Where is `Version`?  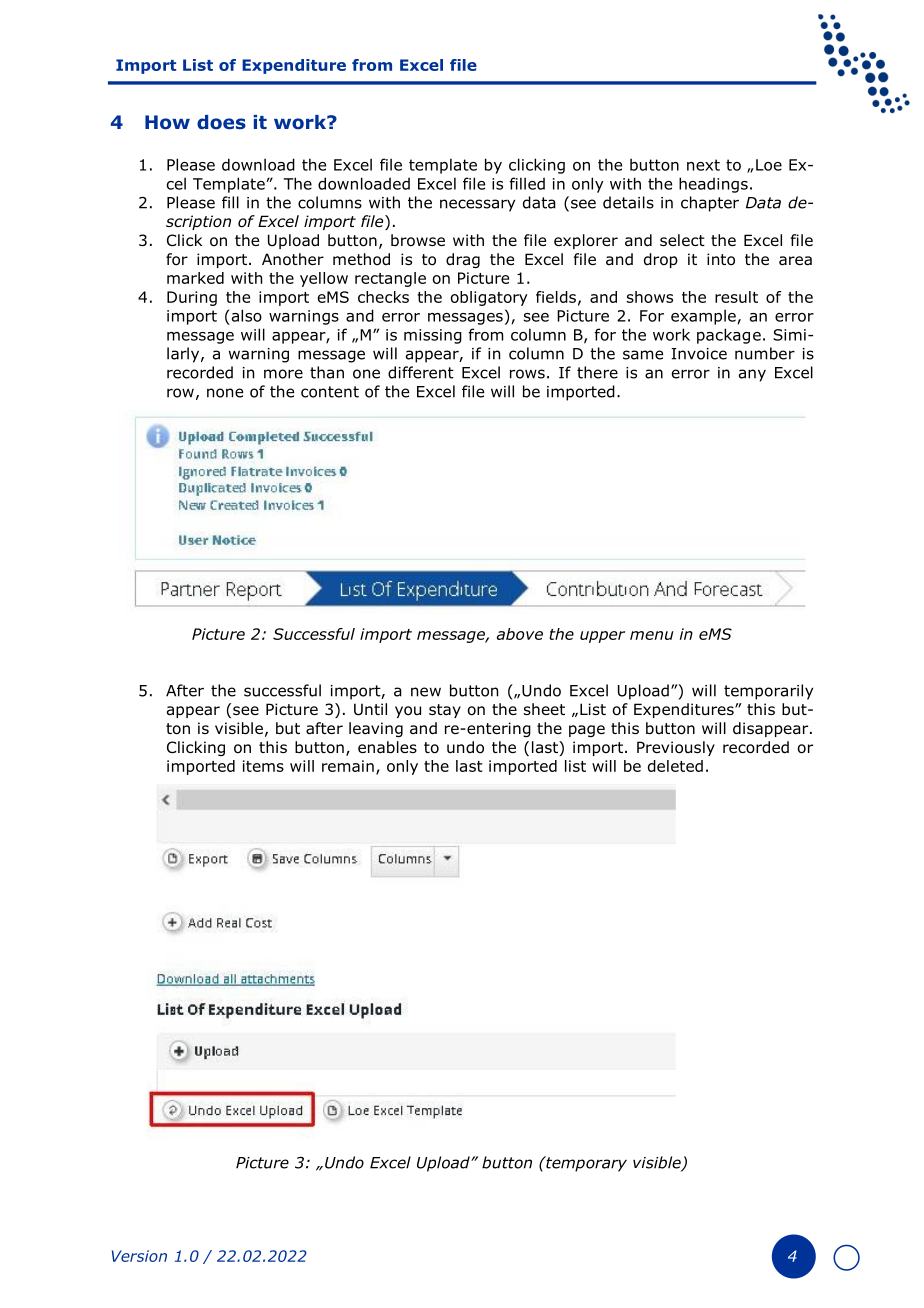
Version is located at coordinates (139, 1256).
